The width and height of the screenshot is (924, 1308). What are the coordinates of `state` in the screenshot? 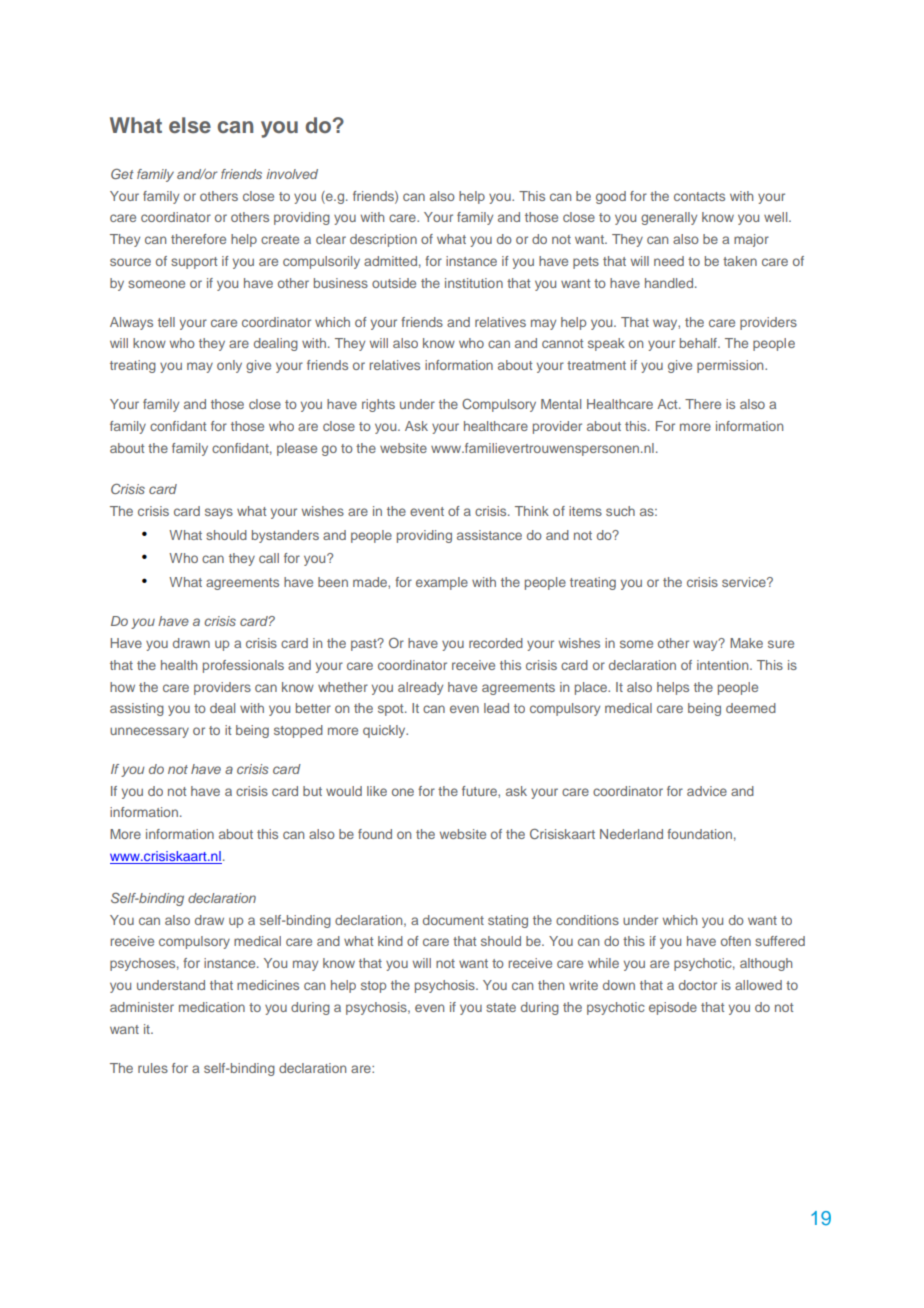 It's located at (501, 1007).
